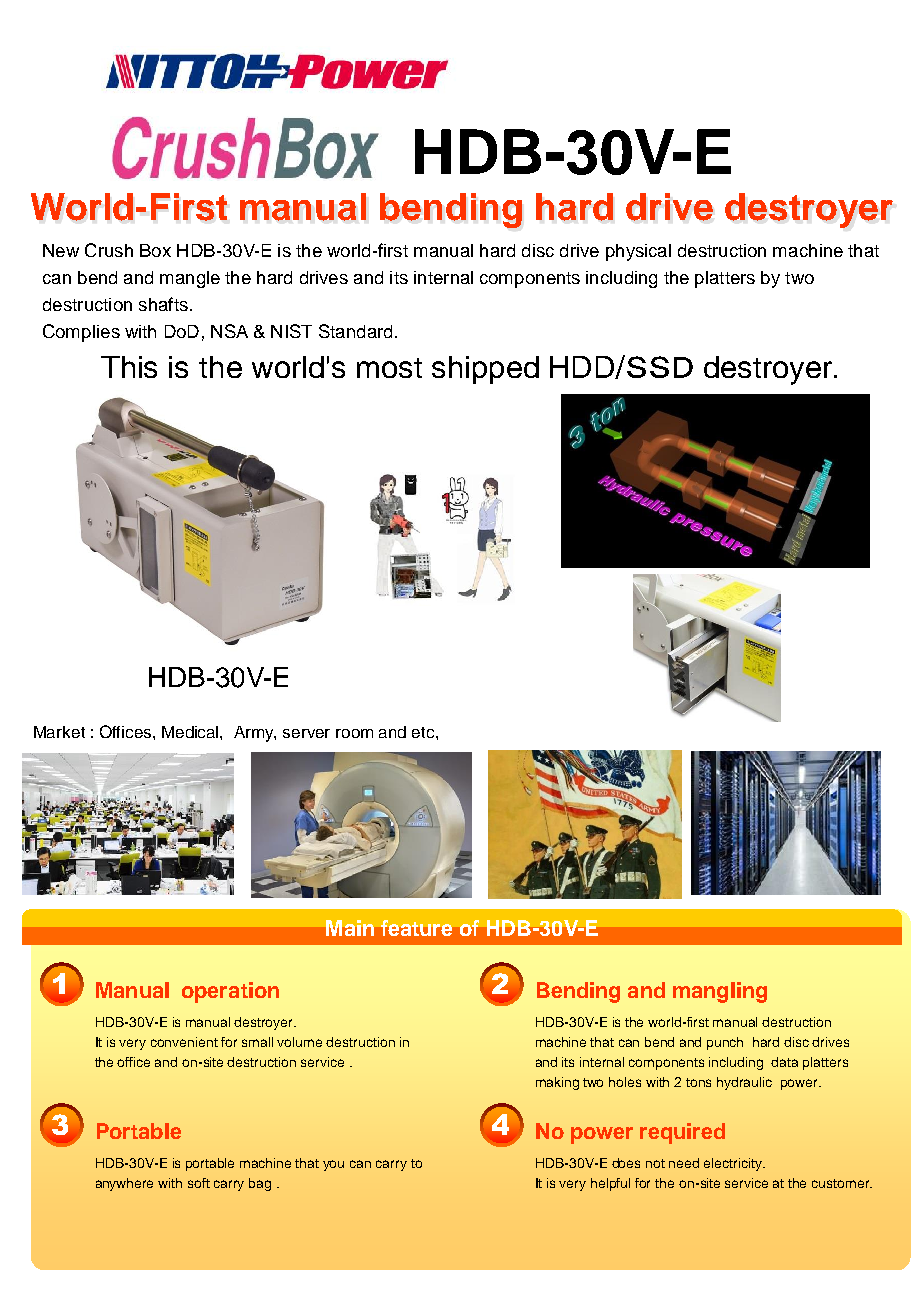 This screenshot has width=924, height=1308. What do you see at coordinates (333, 1165) in the screenshot?
I see `you` at bounding box center [333, 1165].
